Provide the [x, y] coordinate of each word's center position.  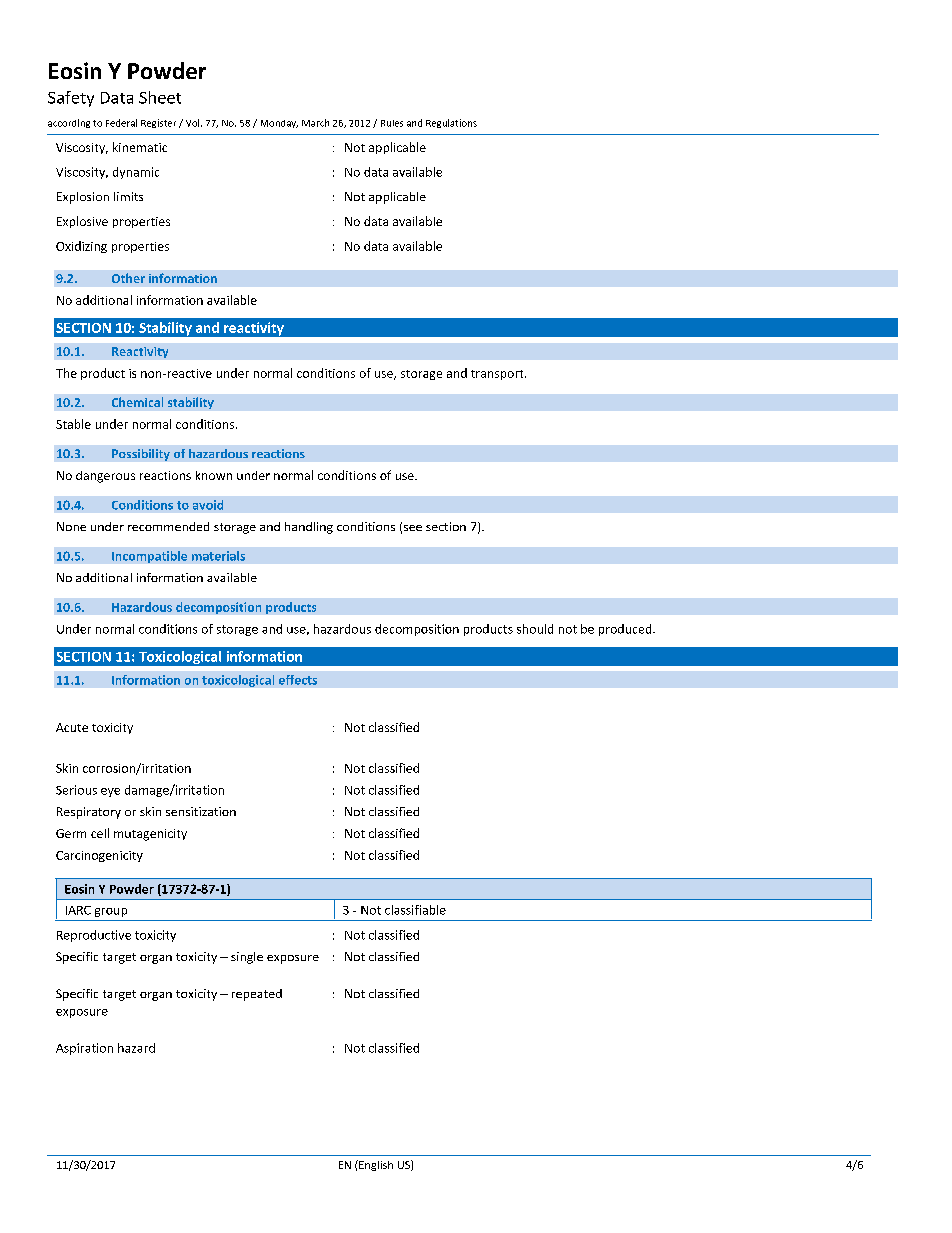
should [535, 629]
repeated [257, 995]
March [315, 123]
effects [298, 680]
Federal [121, 123]
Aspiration [84, 1049]
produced [626, 630]
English [375, 1165]
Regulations [451, 123]
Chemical [137, 402]
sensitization [201, 811]
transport [498, 375]
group [111, 912]
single [247, 958]
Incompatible [149, 557]
